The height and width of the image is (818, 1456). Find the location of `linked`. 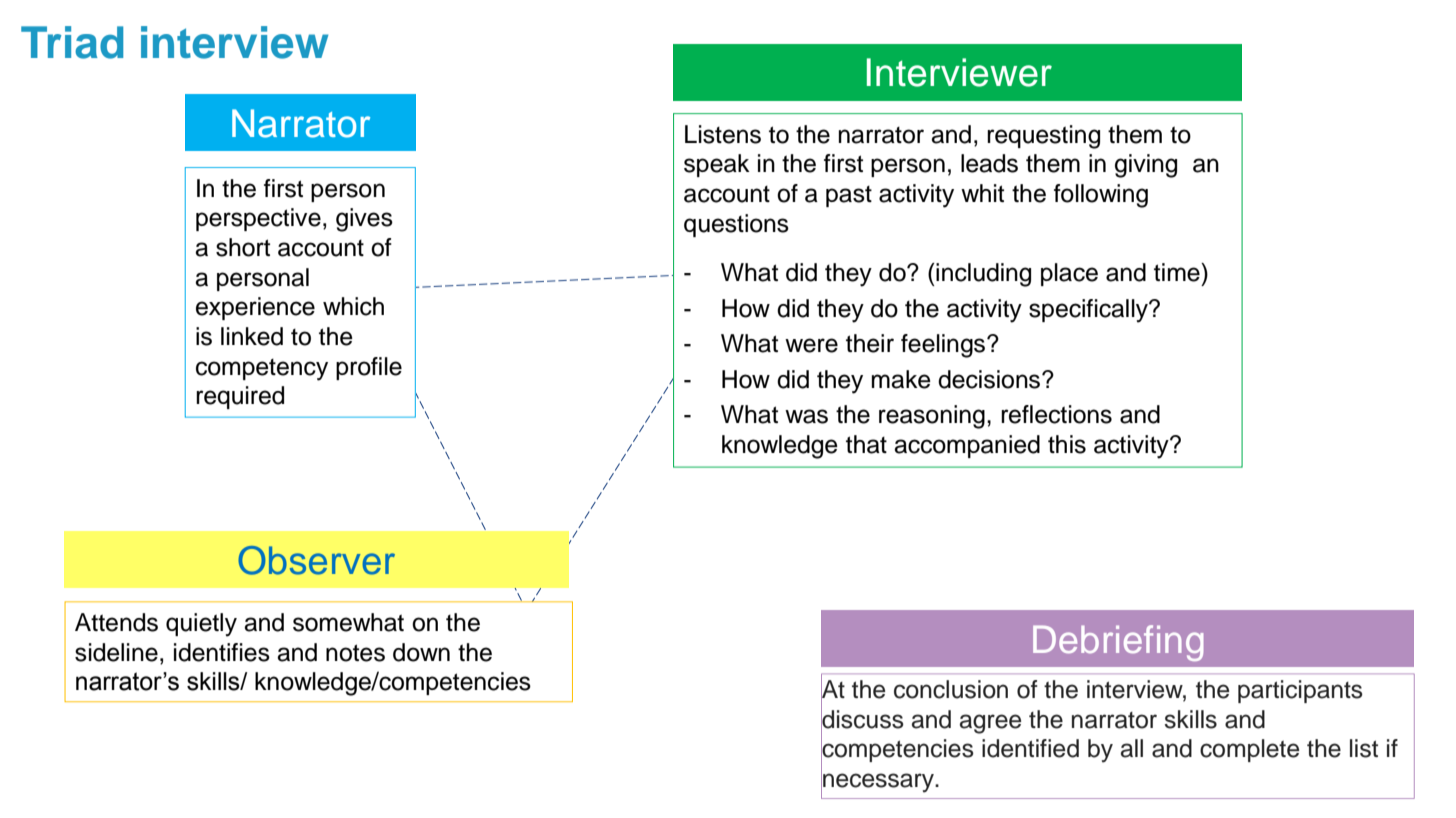

linked is located at coordinates (252, 336).
